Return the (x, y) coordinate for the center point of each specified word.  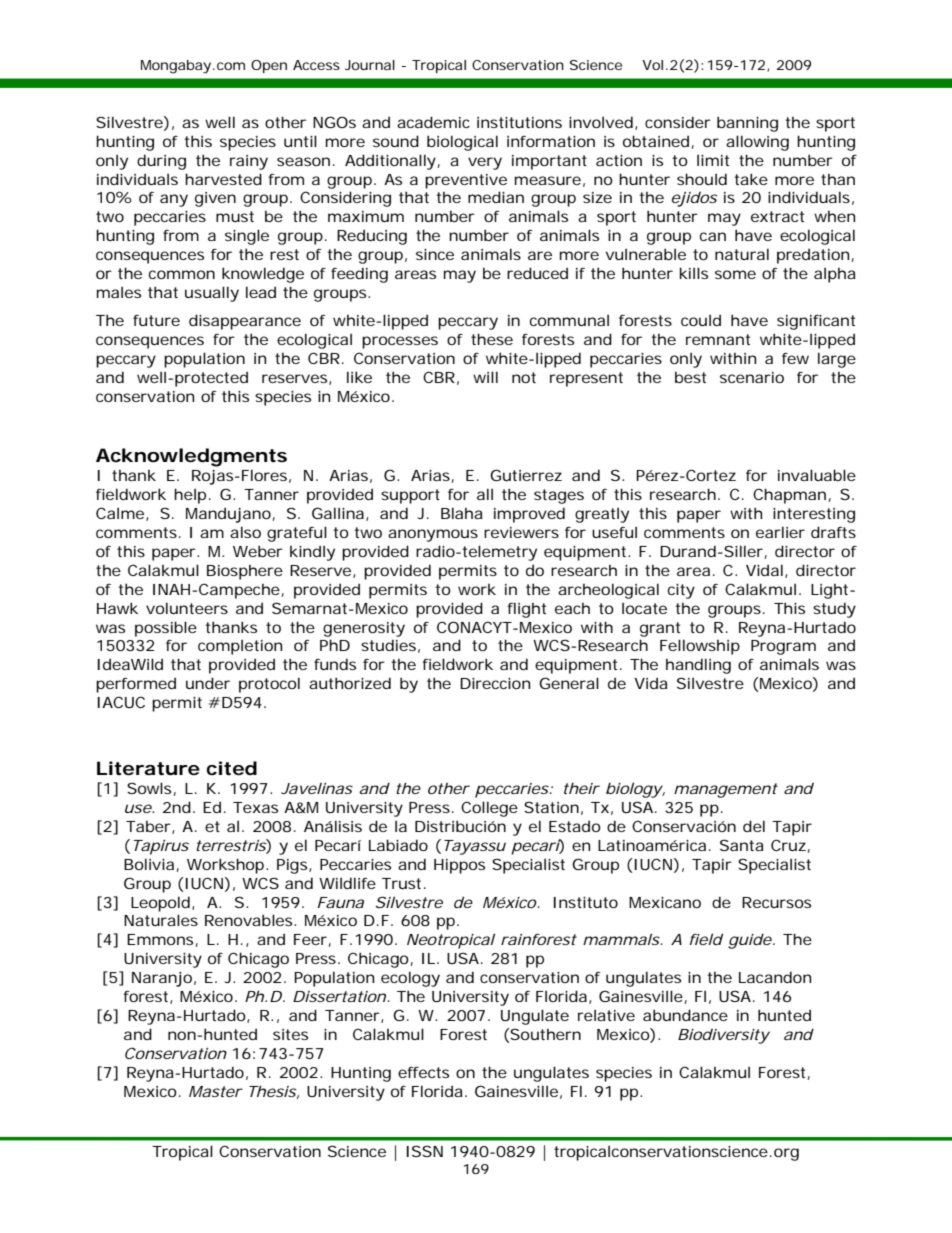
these (492, 339)
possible (166, 629)
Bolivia (149, 864)
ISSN (425, 1151)
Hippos (459, 866)
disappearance (245, 322)
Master (216, 1091)
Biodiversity (724, 1036)
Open (269, 66)
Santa (742, 845)
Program (783, 647)
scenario (752, 377)
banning (747, 124)
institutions (519, 122)
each (572, 608)
